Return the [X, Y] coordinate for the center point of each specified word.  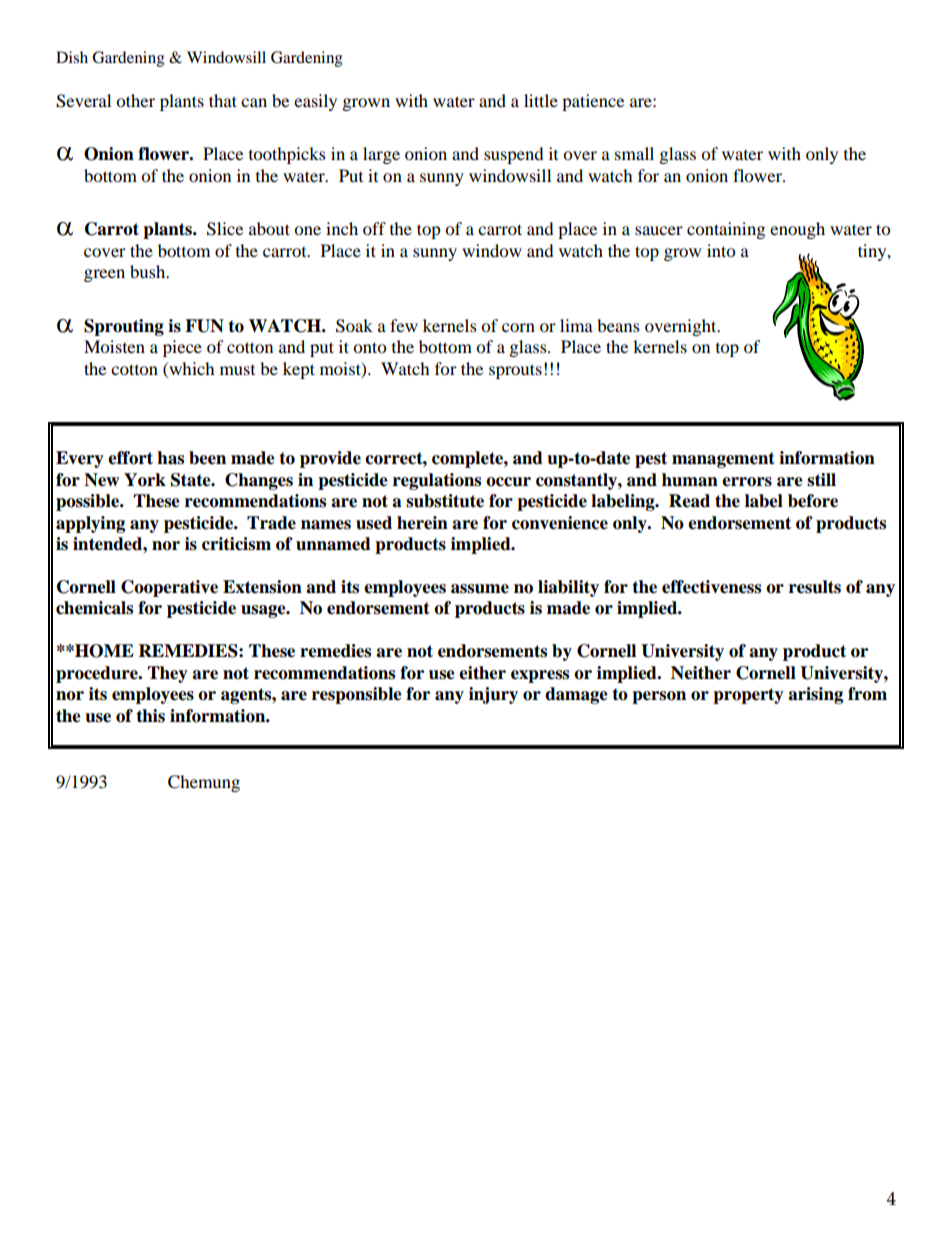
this [150, 716]
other [135, 100]
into [721, 250]
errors [747, 482]
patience [593, 102]
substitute [445, 501]
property [748, 696]
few [404, 325]
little [541, 100]
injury [493, 695]
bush [149, 271]
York [145, 480]
